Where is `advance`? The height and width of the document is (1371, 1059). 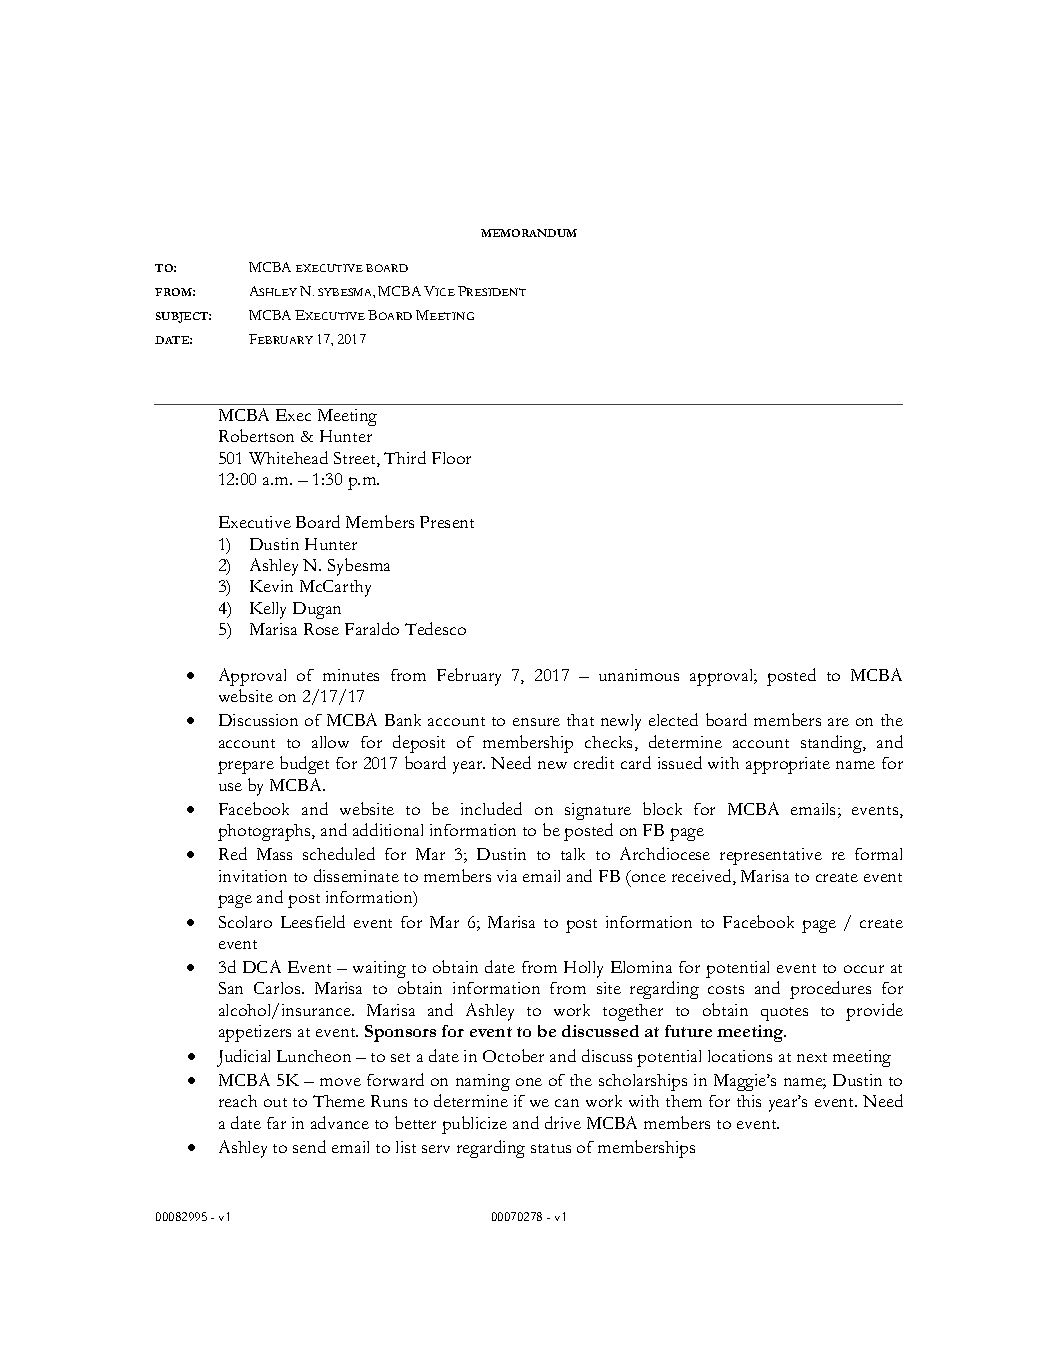 advance is located at coordinates (340, 1122).
